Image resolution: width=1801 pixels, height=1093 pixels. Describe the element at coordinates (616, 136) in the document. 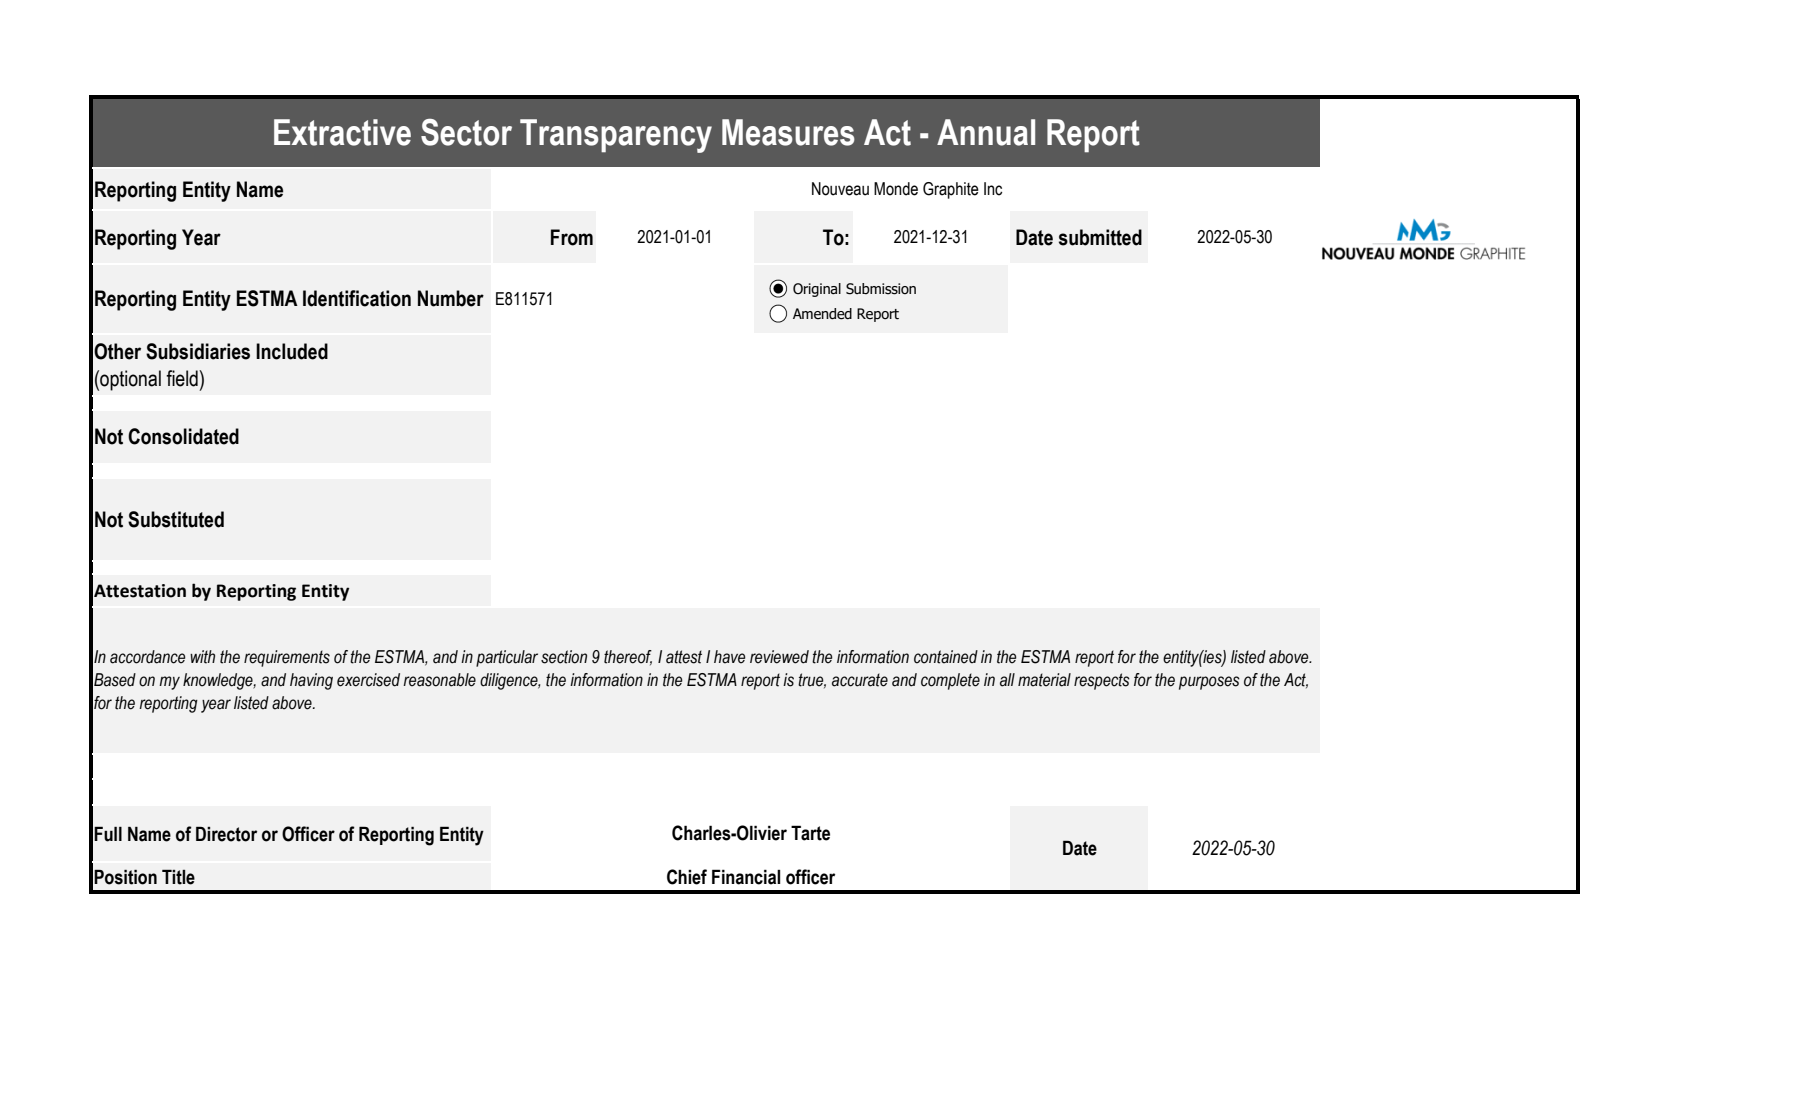

I see `Transparency` at that location.
